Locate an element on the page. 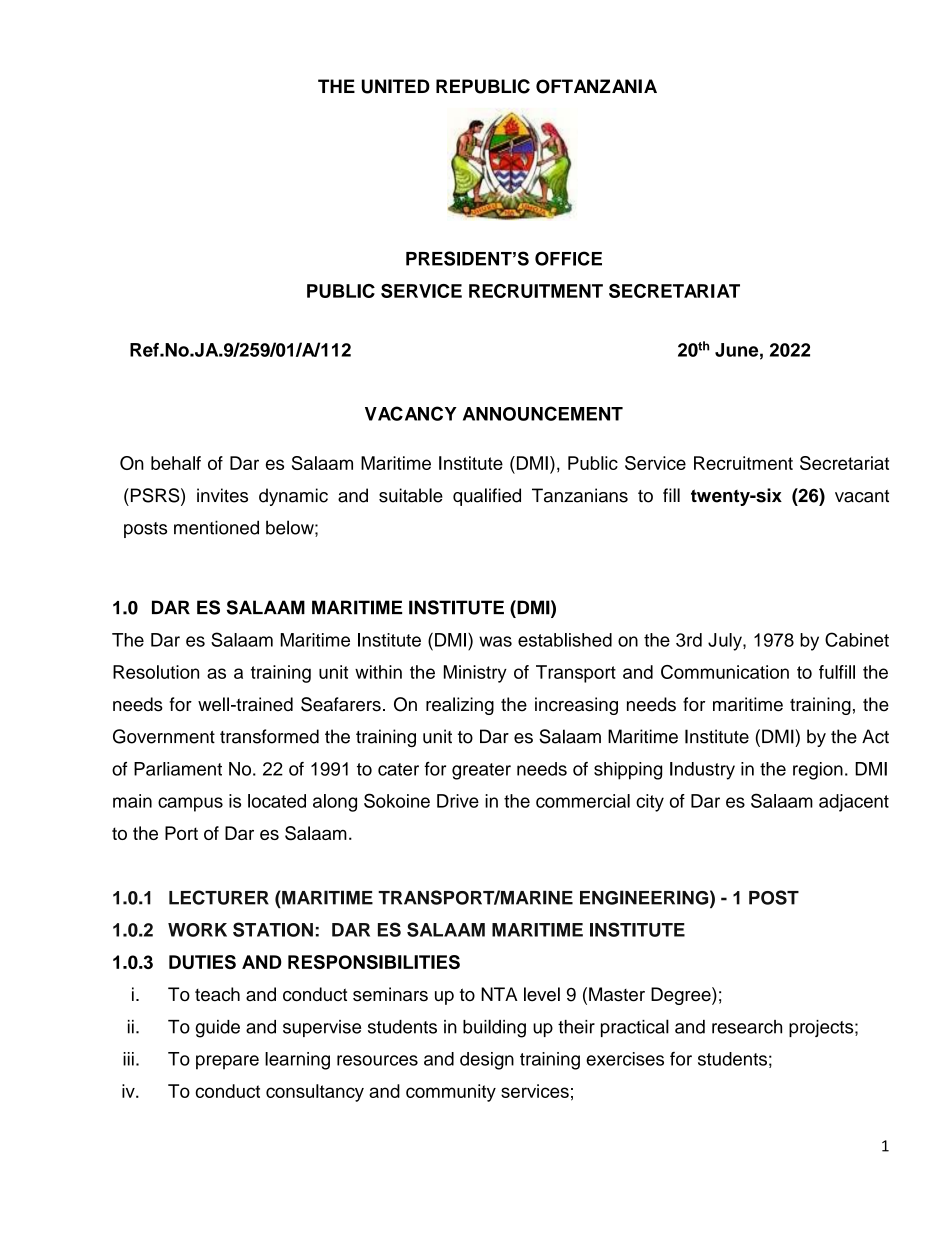  VACANCY is located at coordinates (411, 413).
